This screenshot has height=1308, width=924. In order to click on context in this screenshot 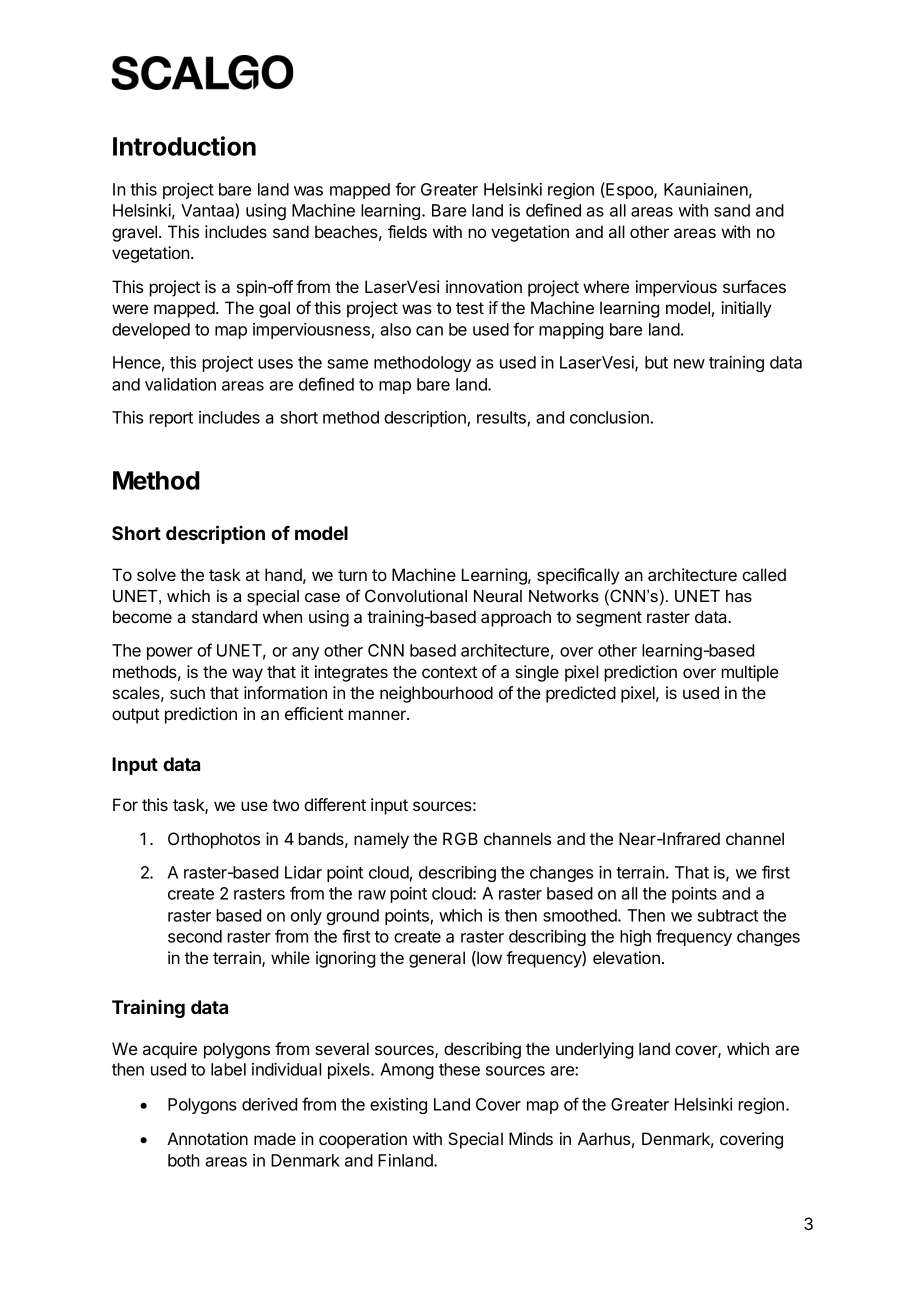, I will do `click(449, 672)`.
